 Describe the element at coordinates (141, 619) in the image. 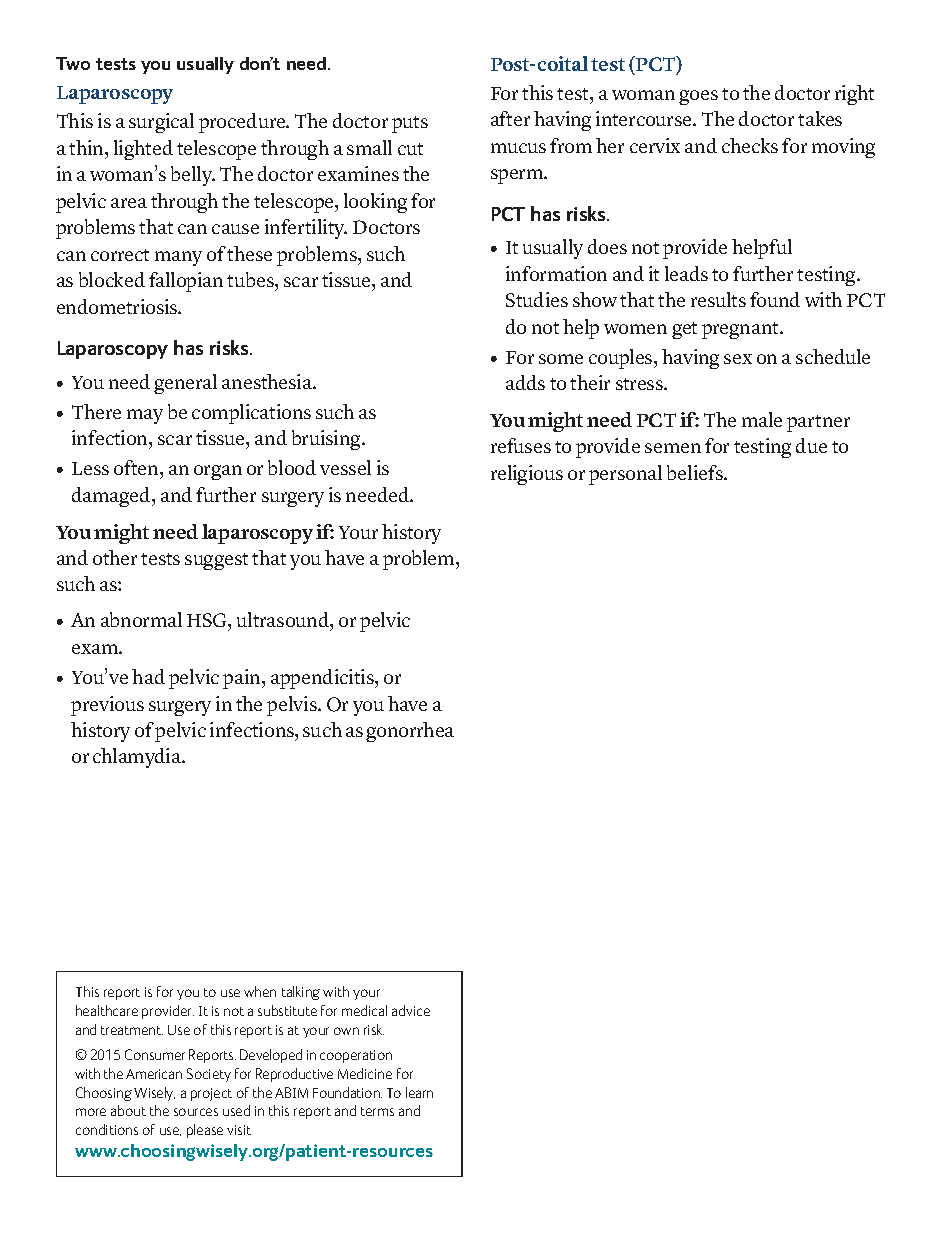

I see `abnormal` at that location.
